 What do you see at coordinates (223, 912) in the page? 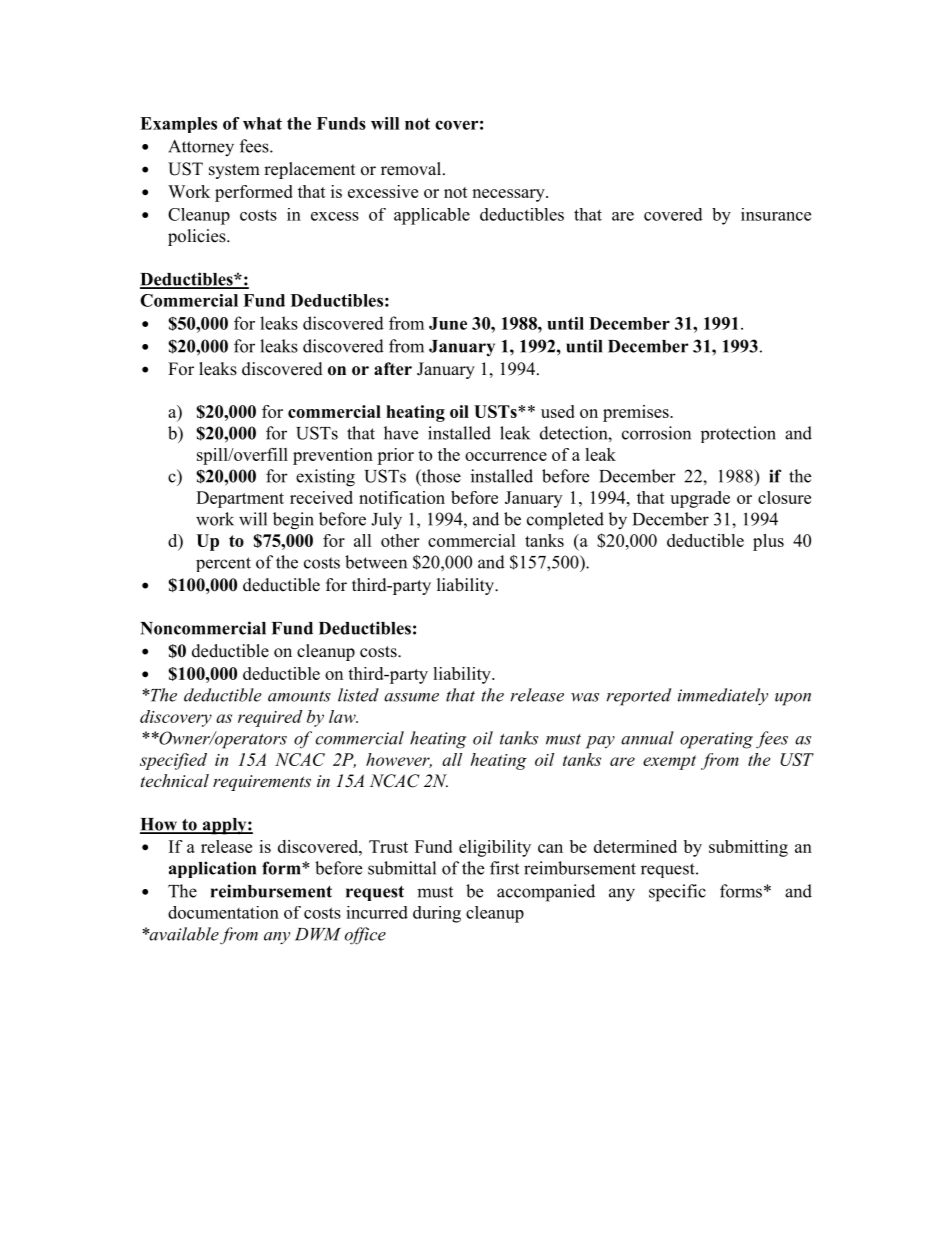
I see `documentation` at bounding box center [223, 912].
